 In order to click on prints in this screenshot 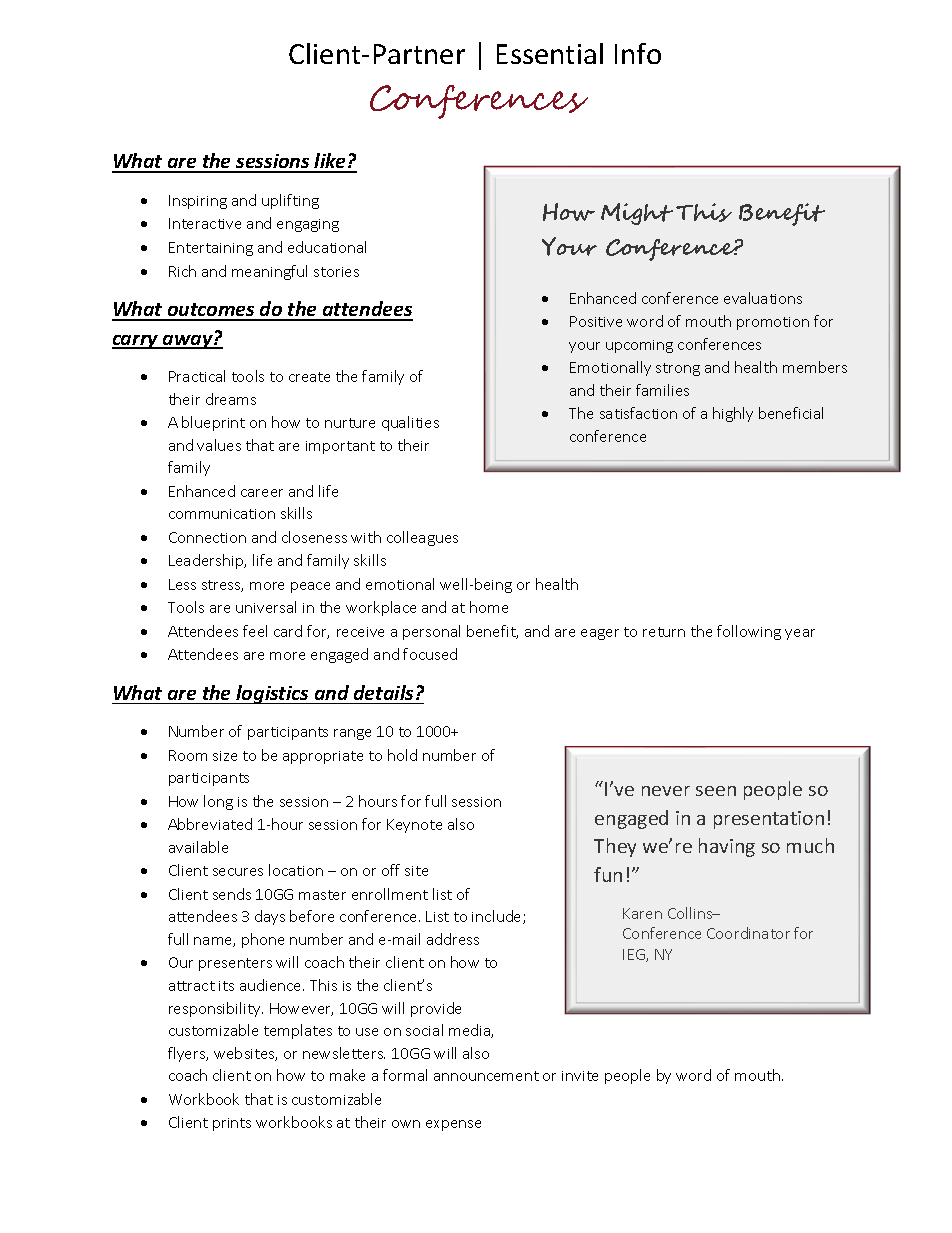, I will do `click(232, 1124)`.
